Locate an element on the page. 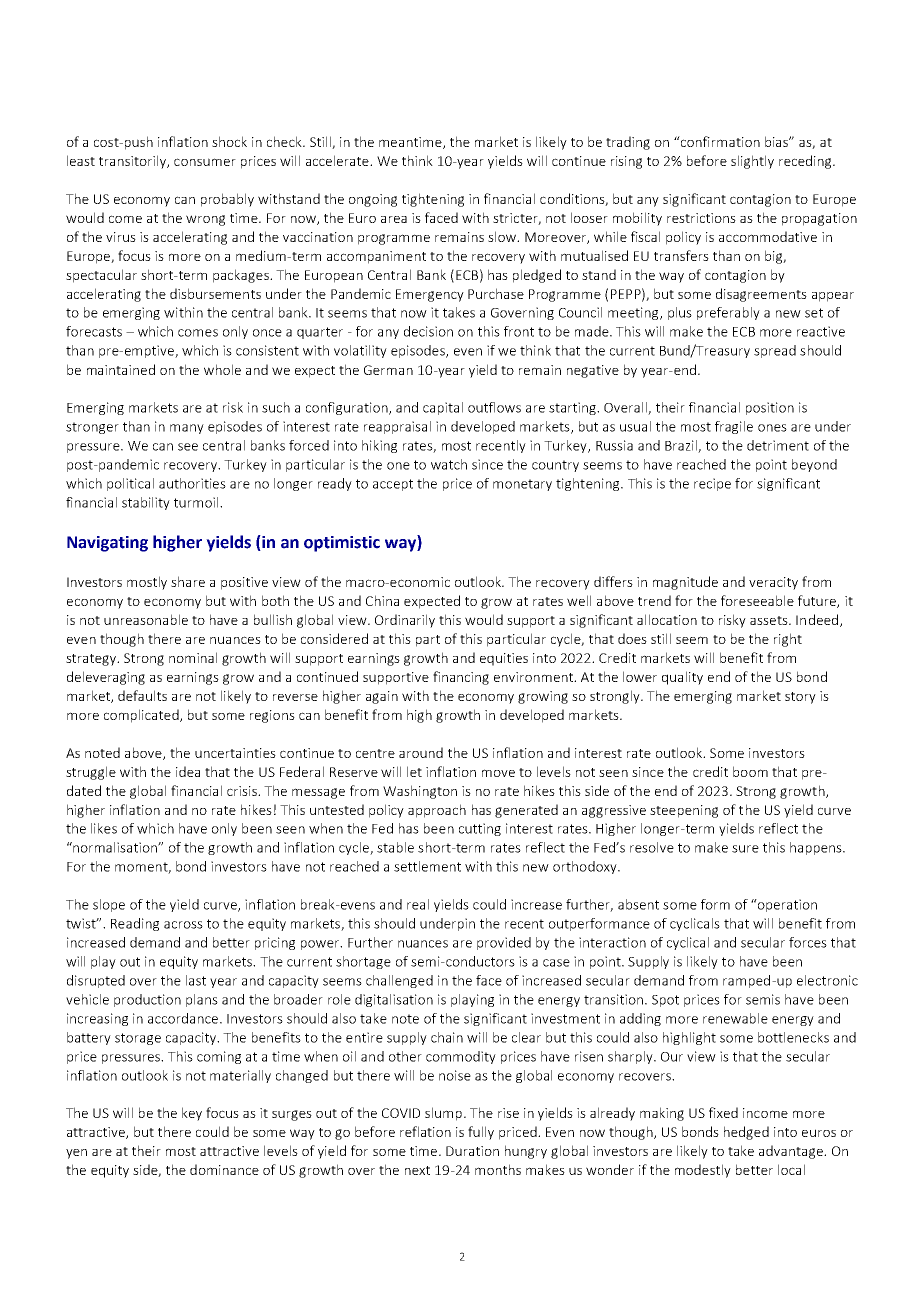 This document has width=924, height=1308. slightly is located at coordinates (752, 162).
